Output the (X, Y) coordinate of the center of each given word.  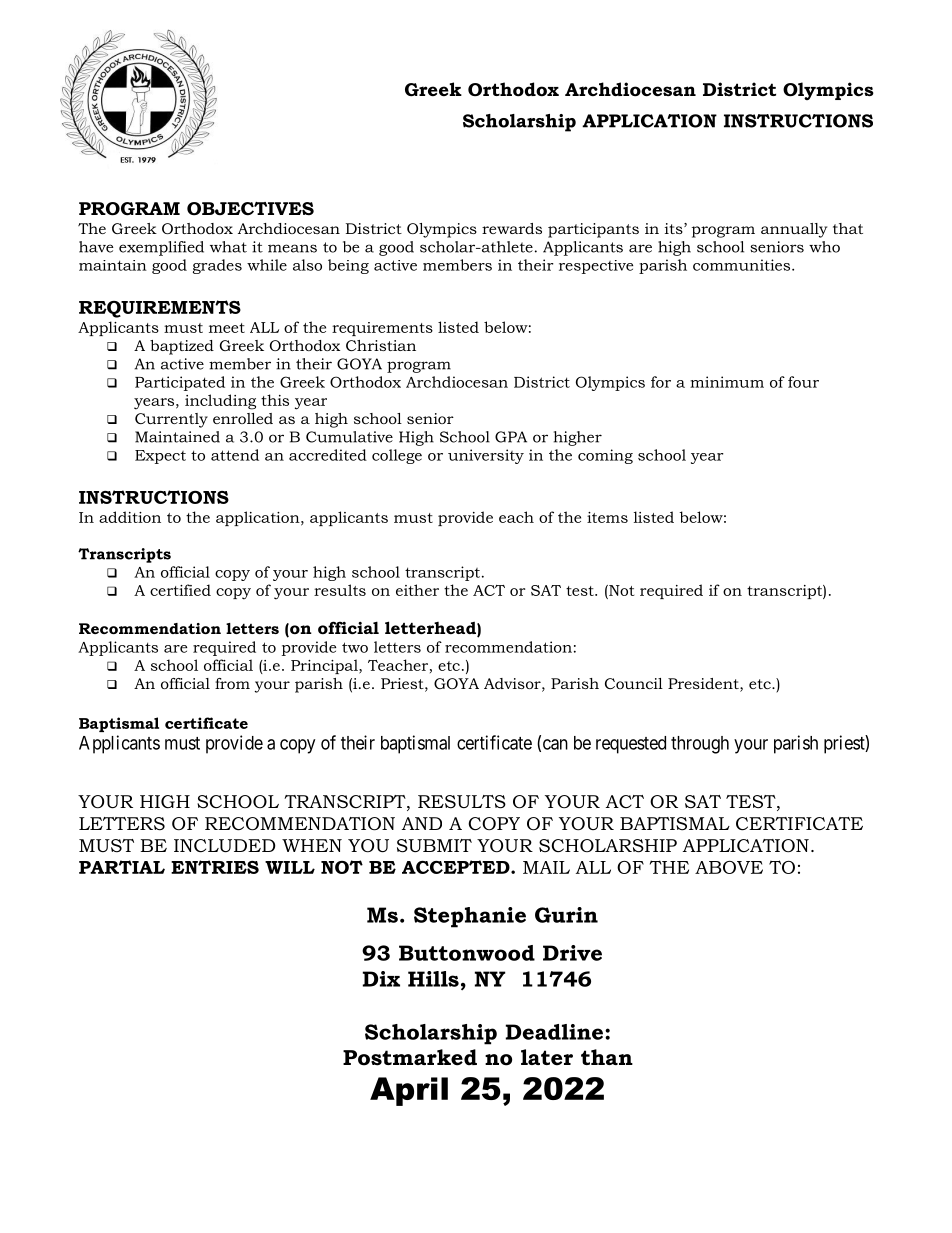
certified (180, 590)
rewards (512, 228)
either (417, 590)
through (700, 745)
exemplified (161, 248)
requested (631, 745)
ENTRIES (215, 867)
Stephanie (470, 917)
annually (794, 230)
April (409, 1091)
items (607, 517)
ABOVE (729, 867)
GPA (511, 437)
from (232, 683)
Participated (180, 383)
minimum (727, 382)
